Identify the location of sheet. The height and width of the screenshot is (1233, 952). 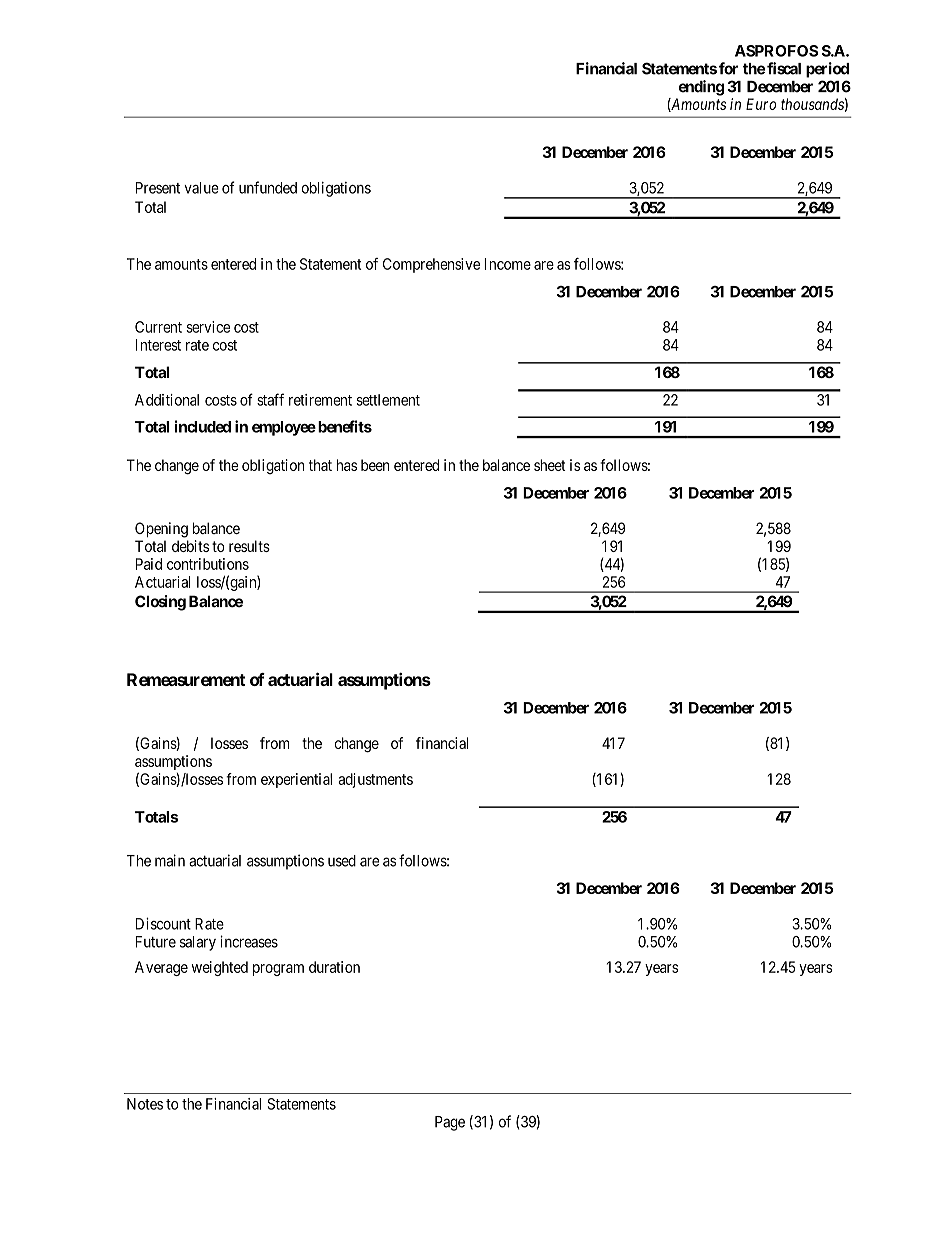
(550, 465).
